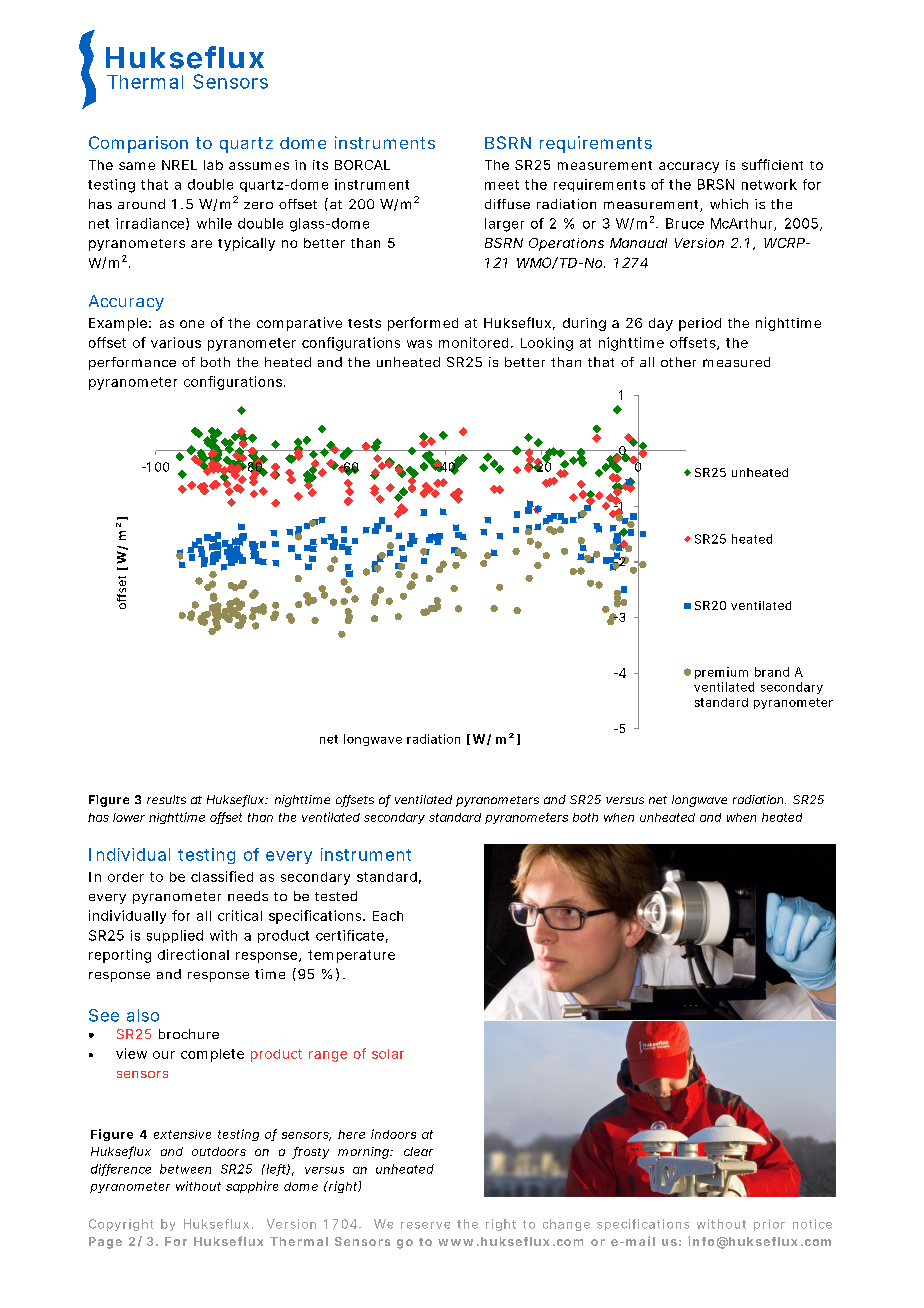 Image resolution: width=924 pixels, height=1308 pixels. I want to click on prior, so click(769, 1225).
